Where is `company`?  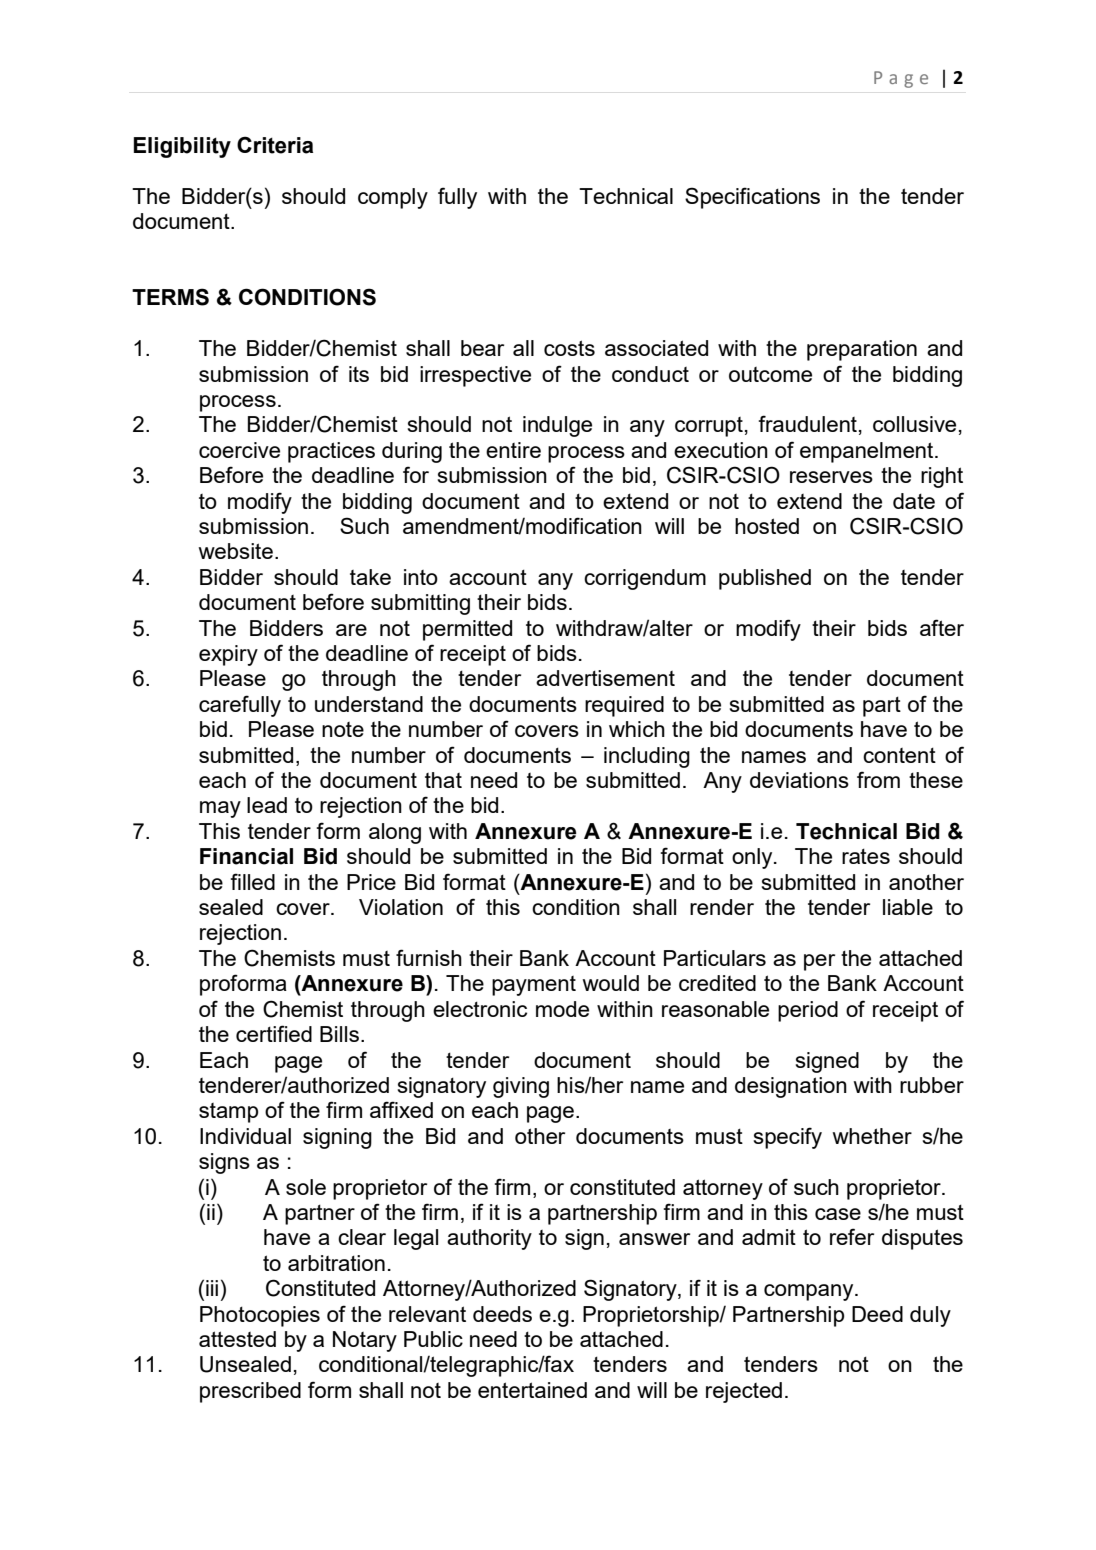
company is located at coordinates (810, 1292).
